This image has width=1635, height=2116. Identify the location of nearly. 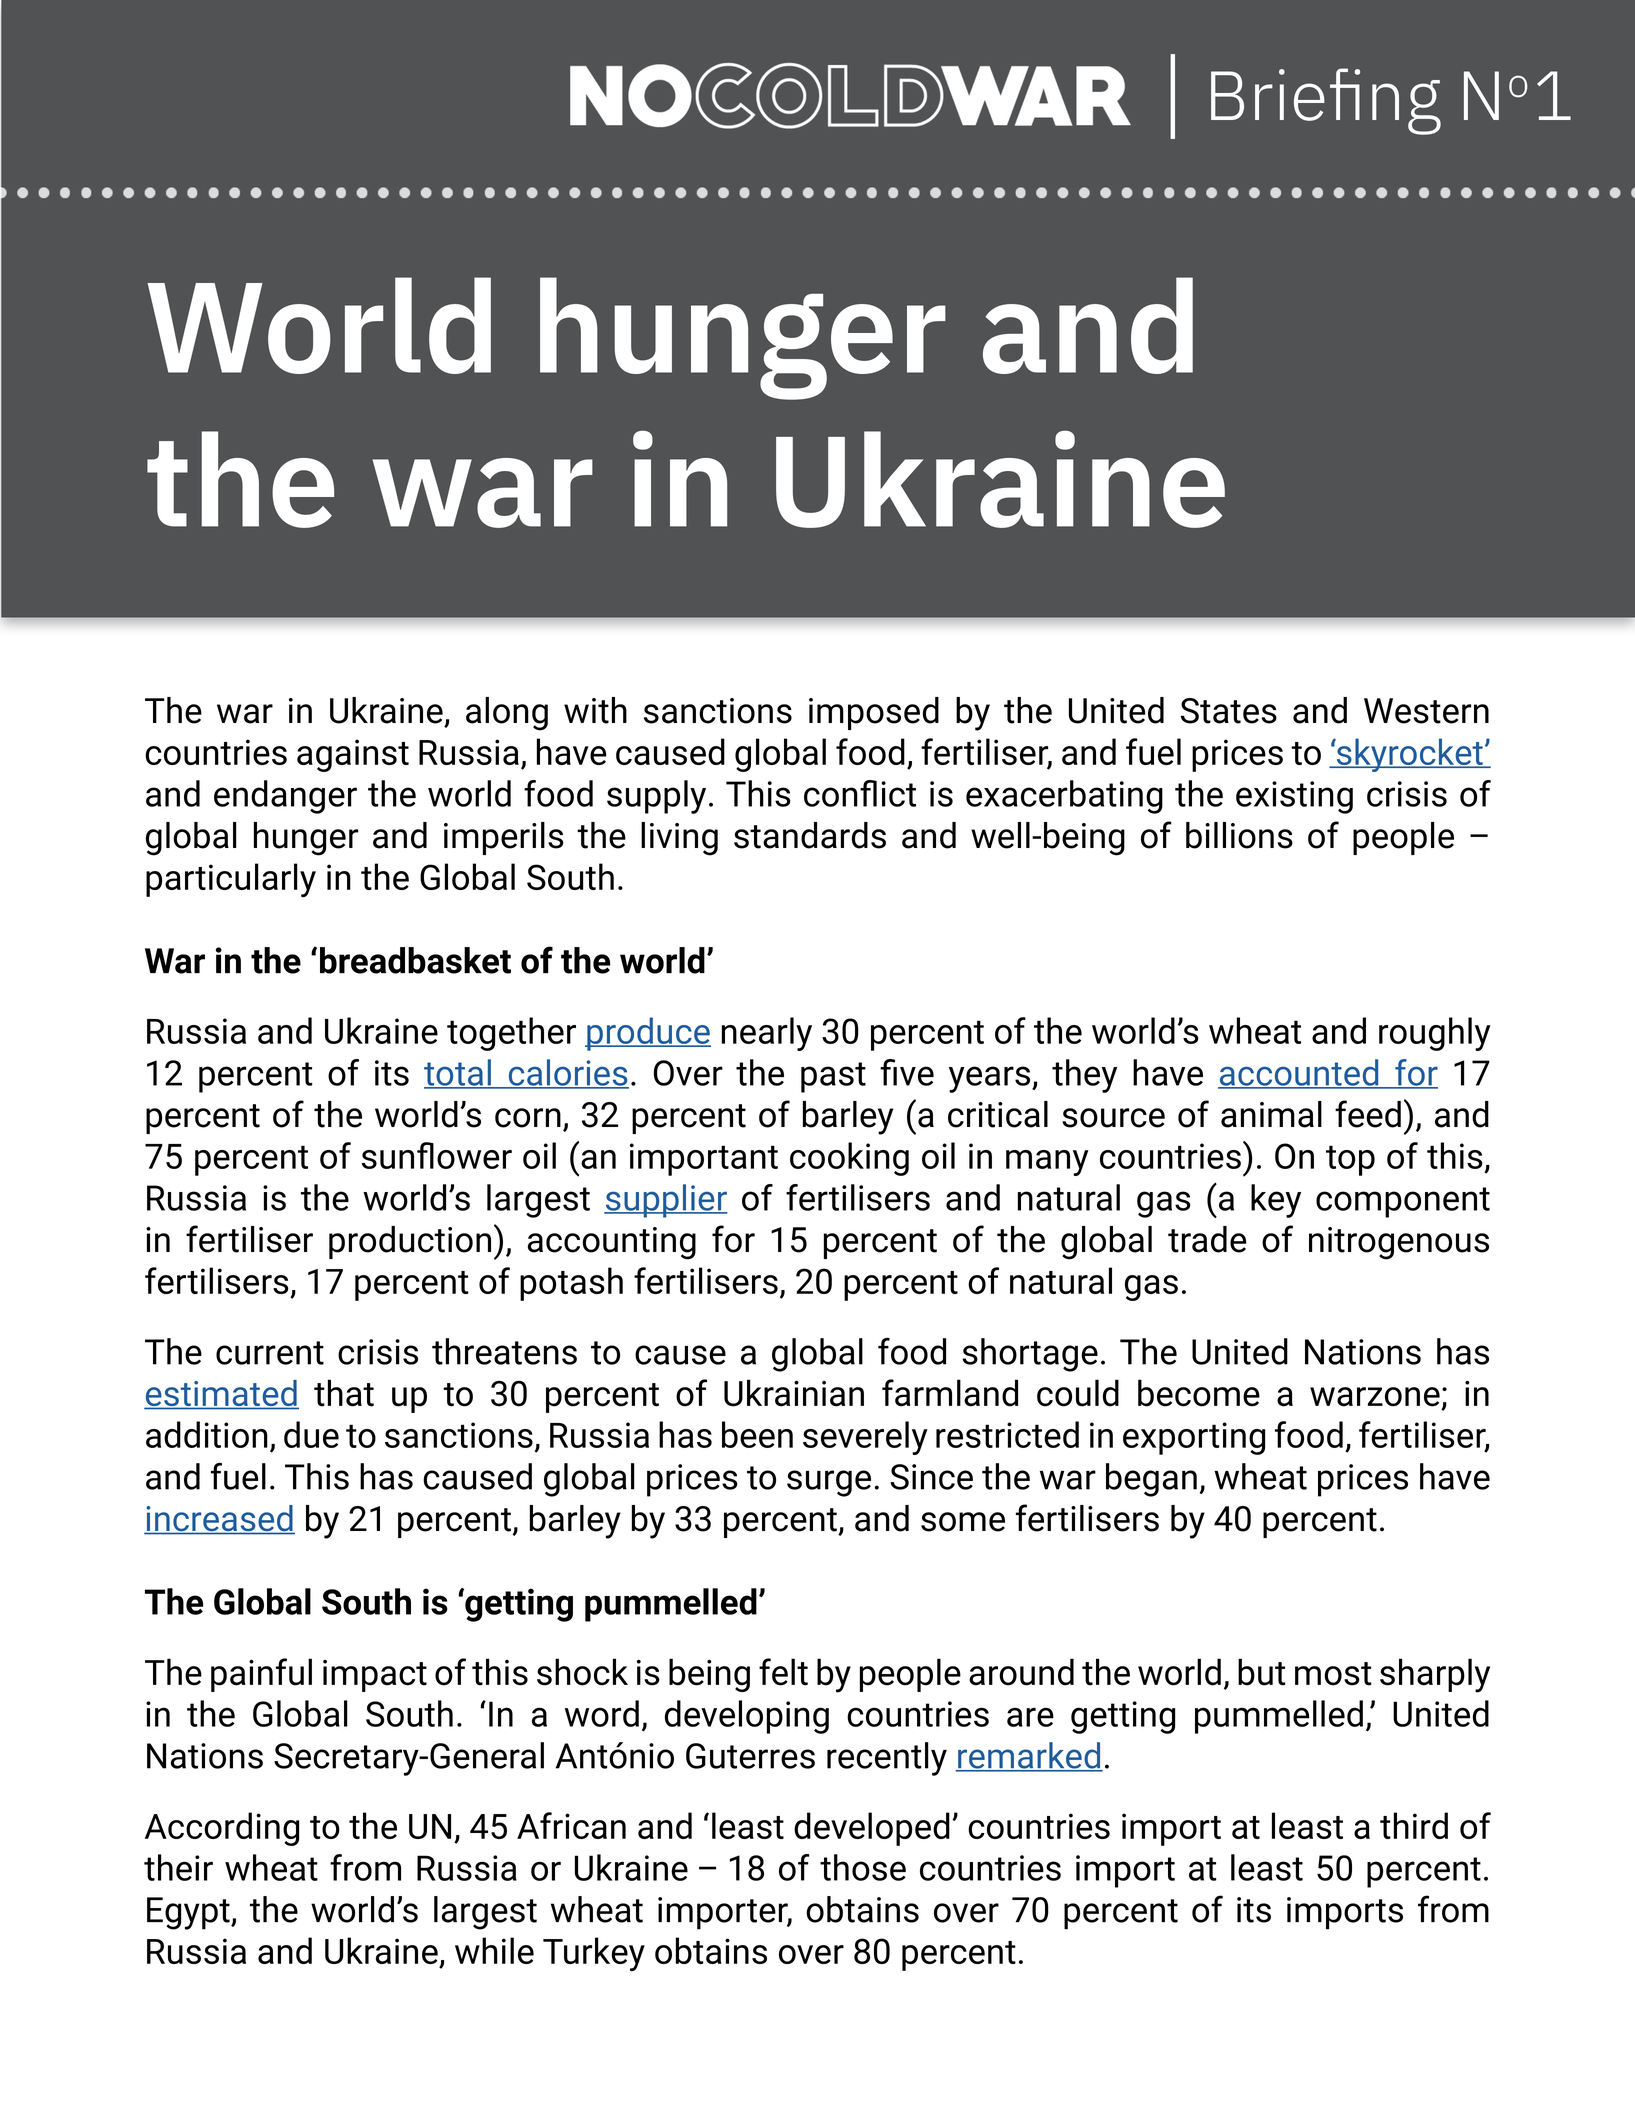
(767, 1034).
